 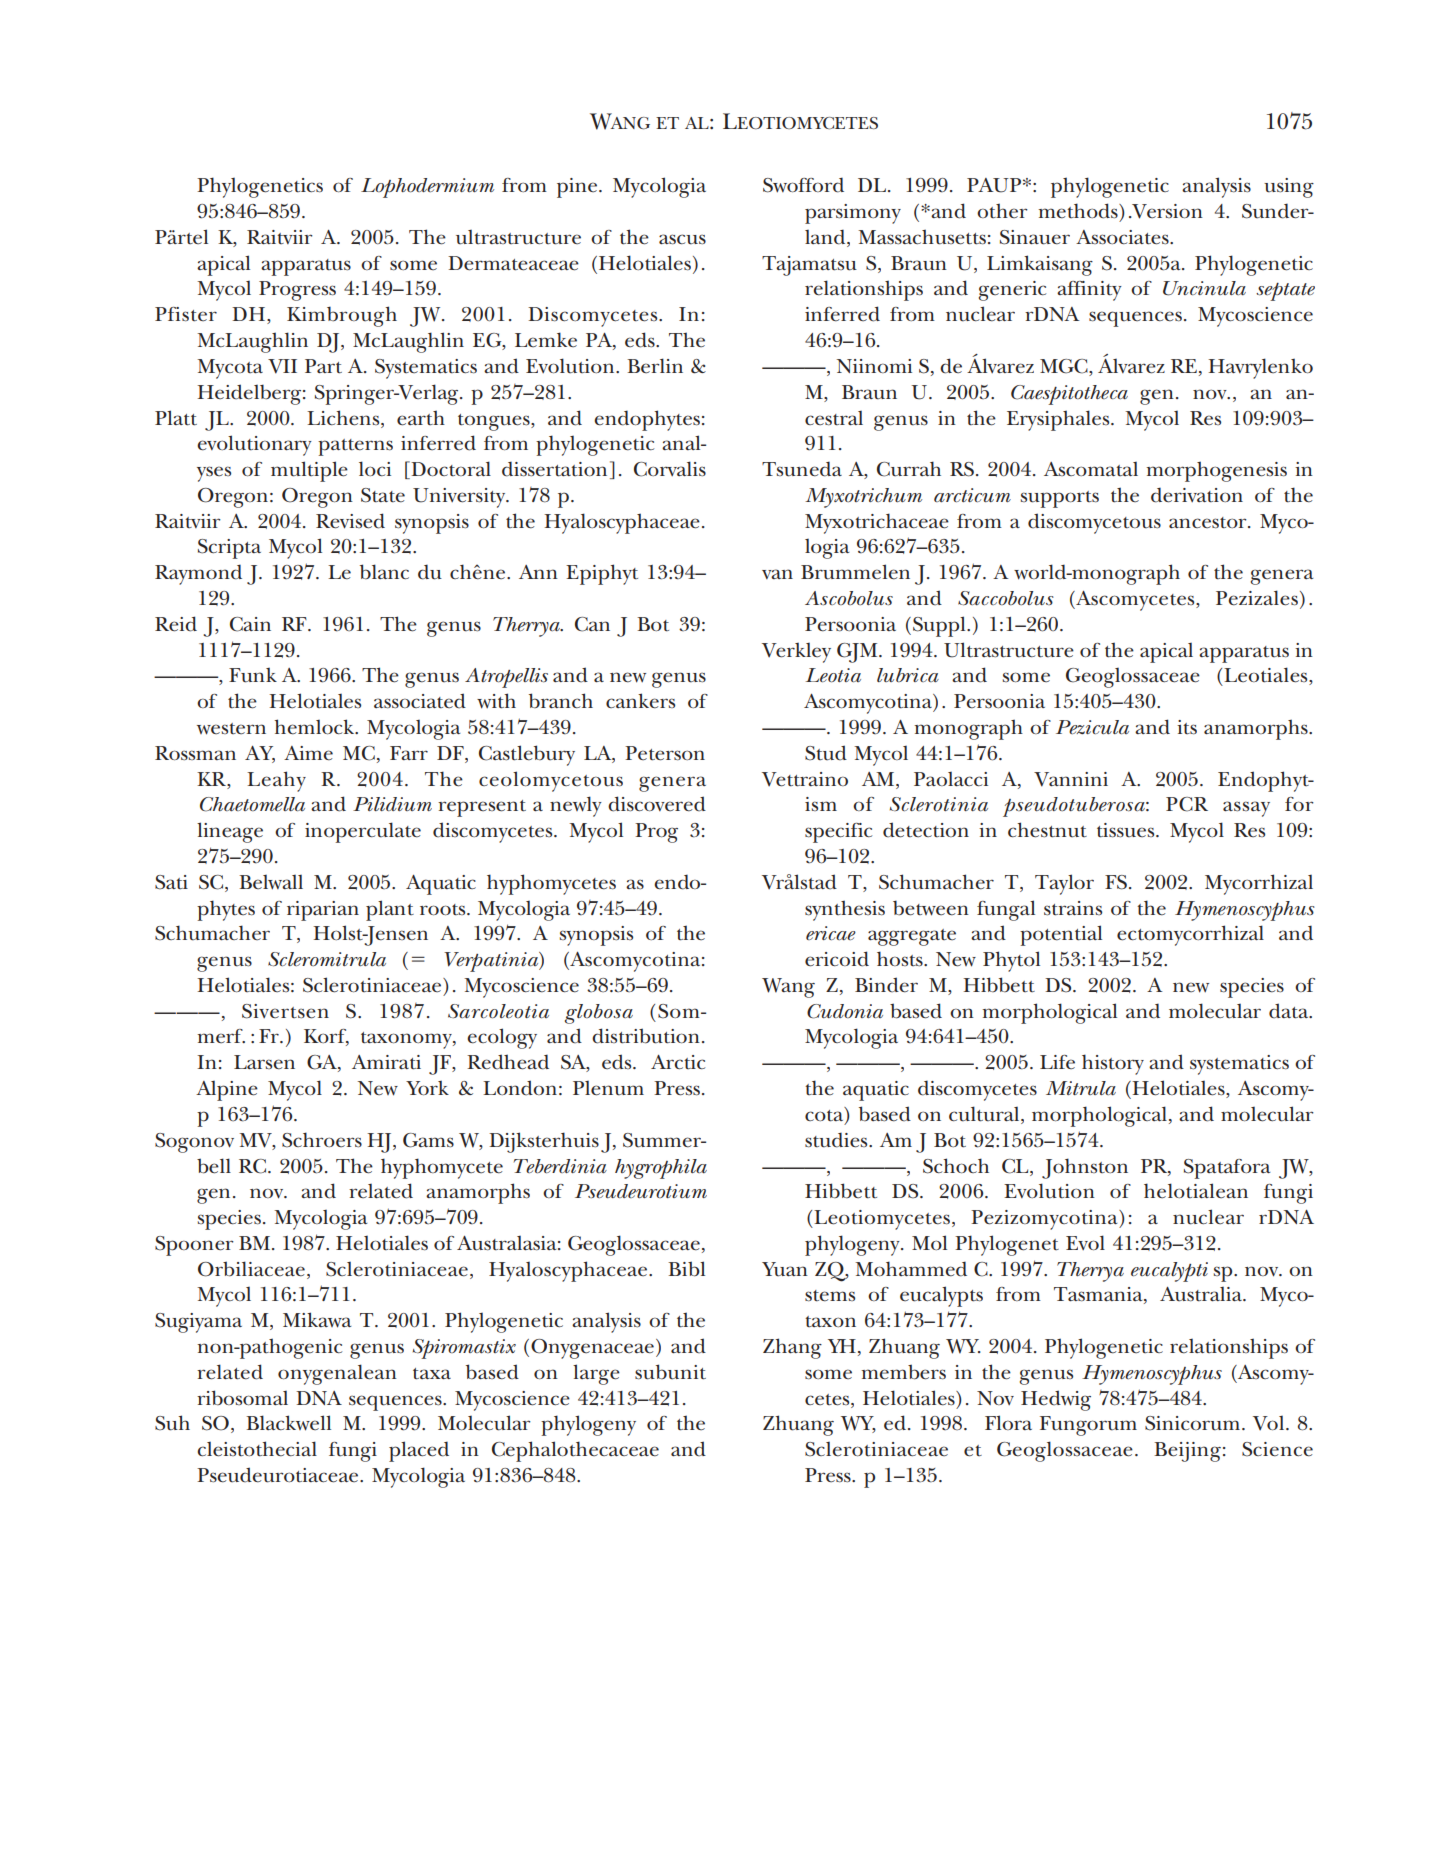 I want to click on Blackwell, so click(x=288, y=1423).
